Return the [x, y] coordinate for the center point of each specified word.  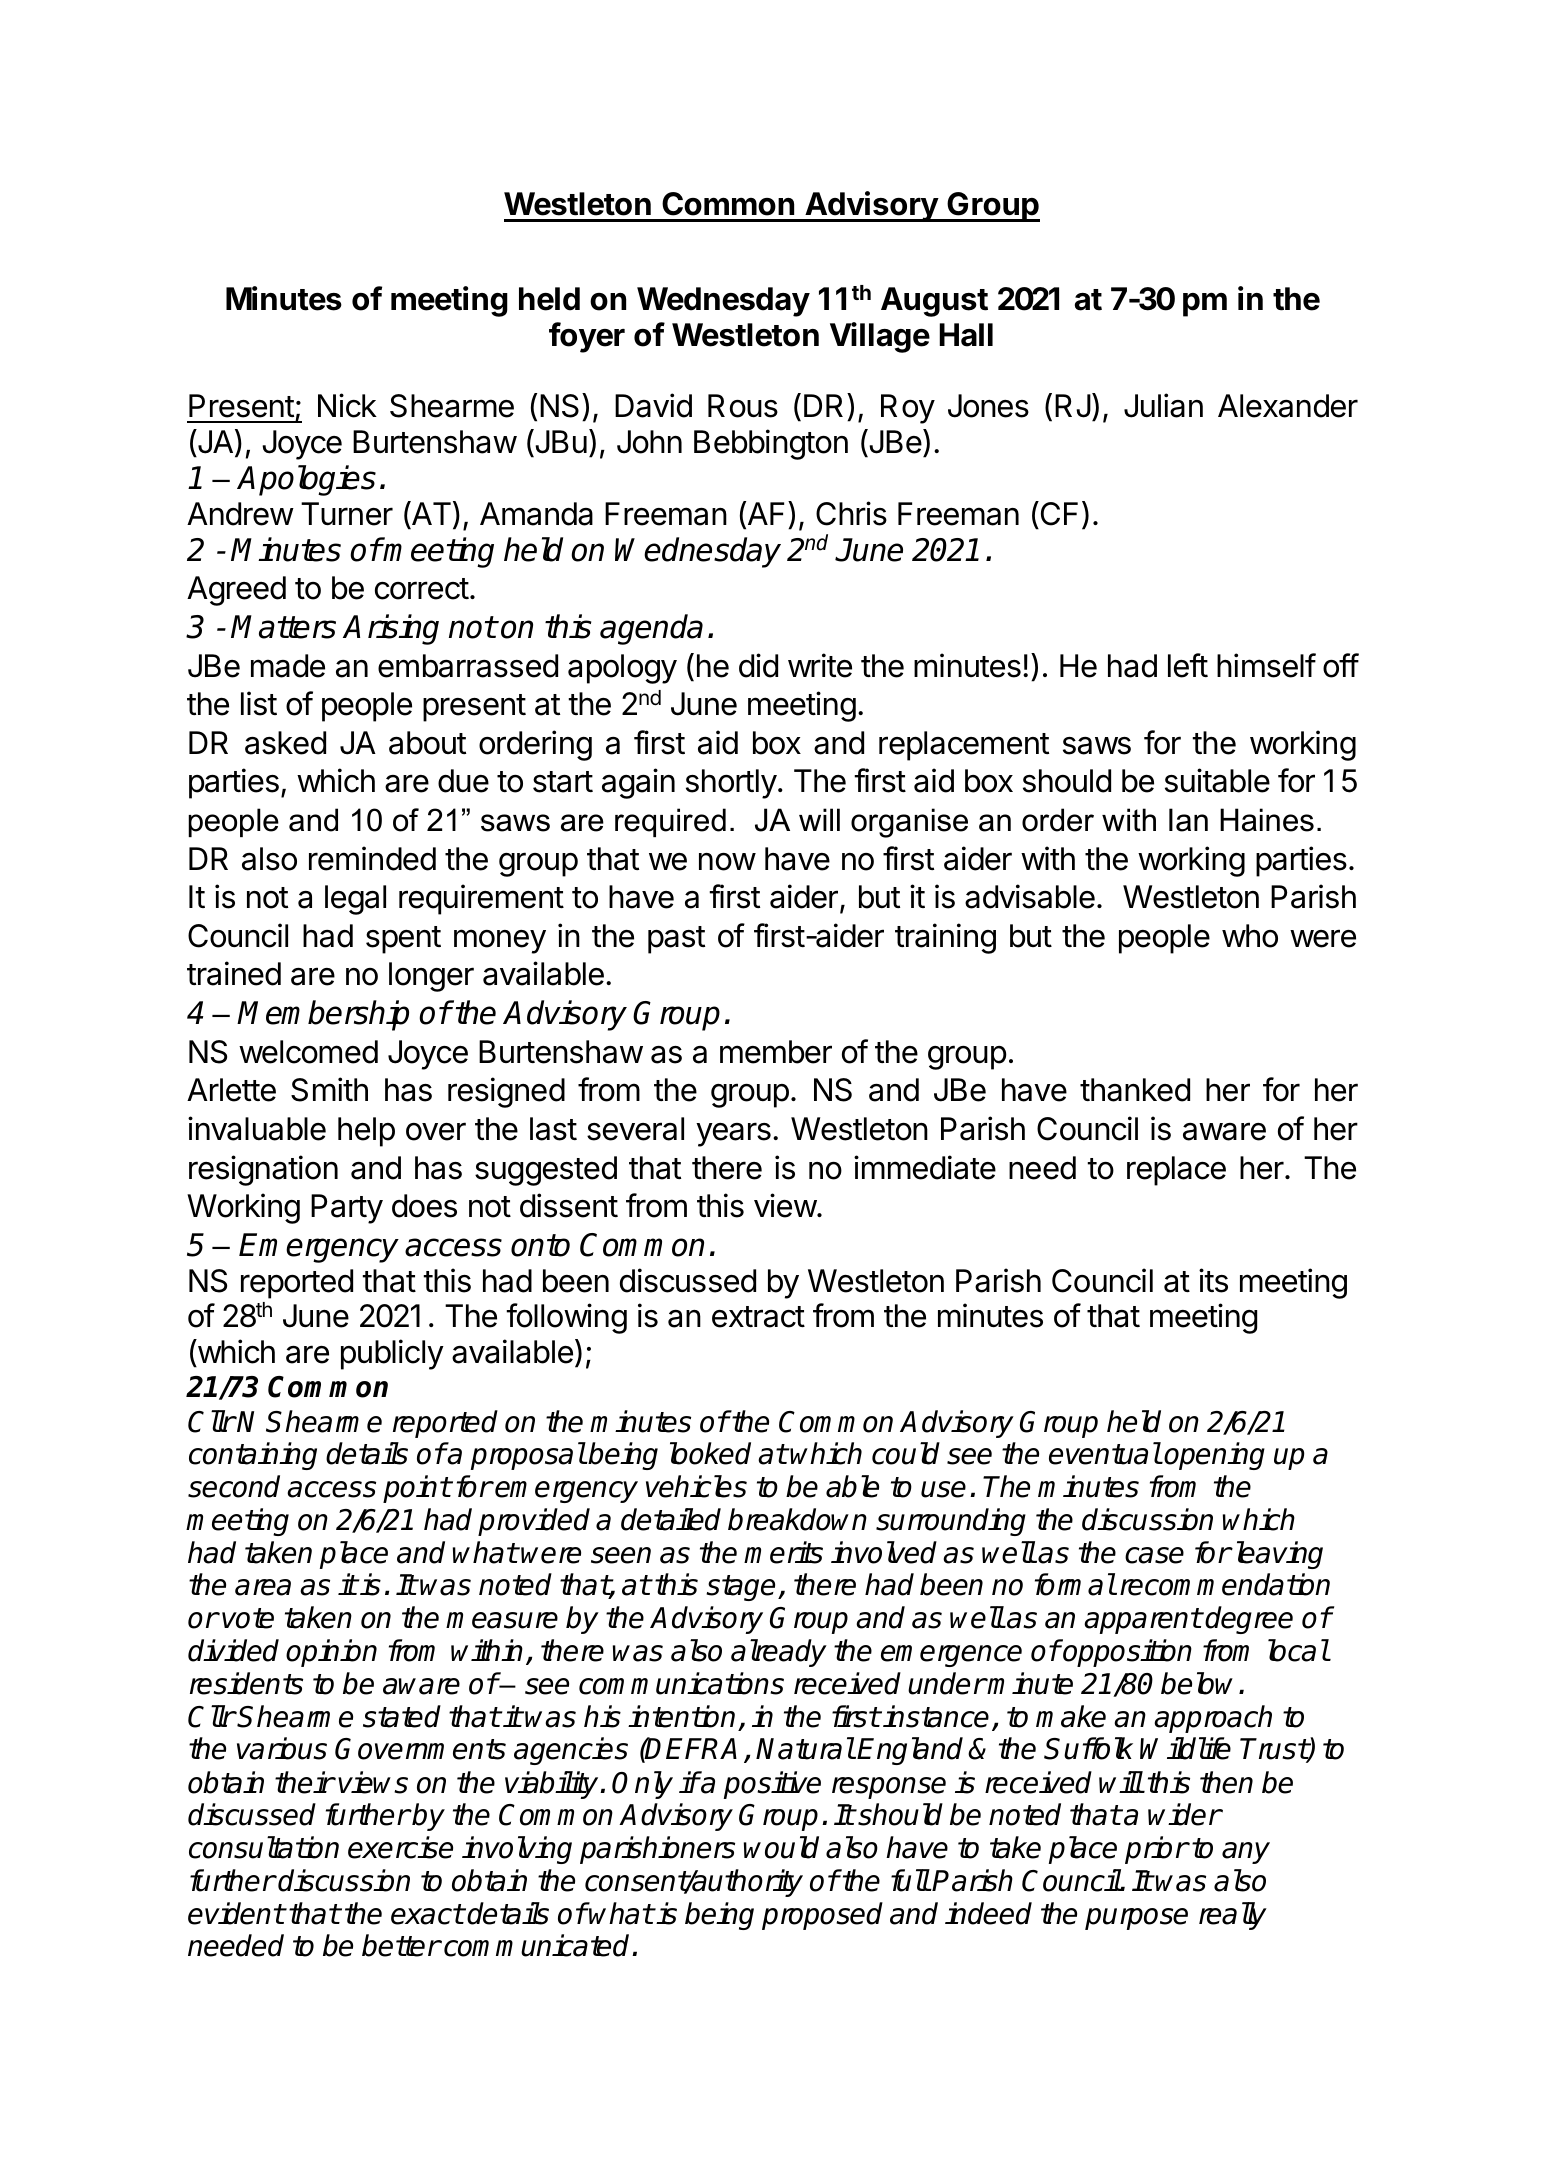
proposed [822, 1916]
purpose [1136, 1919]
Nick [347, 405]
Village [880, 337]
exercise [400, 1847]
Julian [1163, 405]
